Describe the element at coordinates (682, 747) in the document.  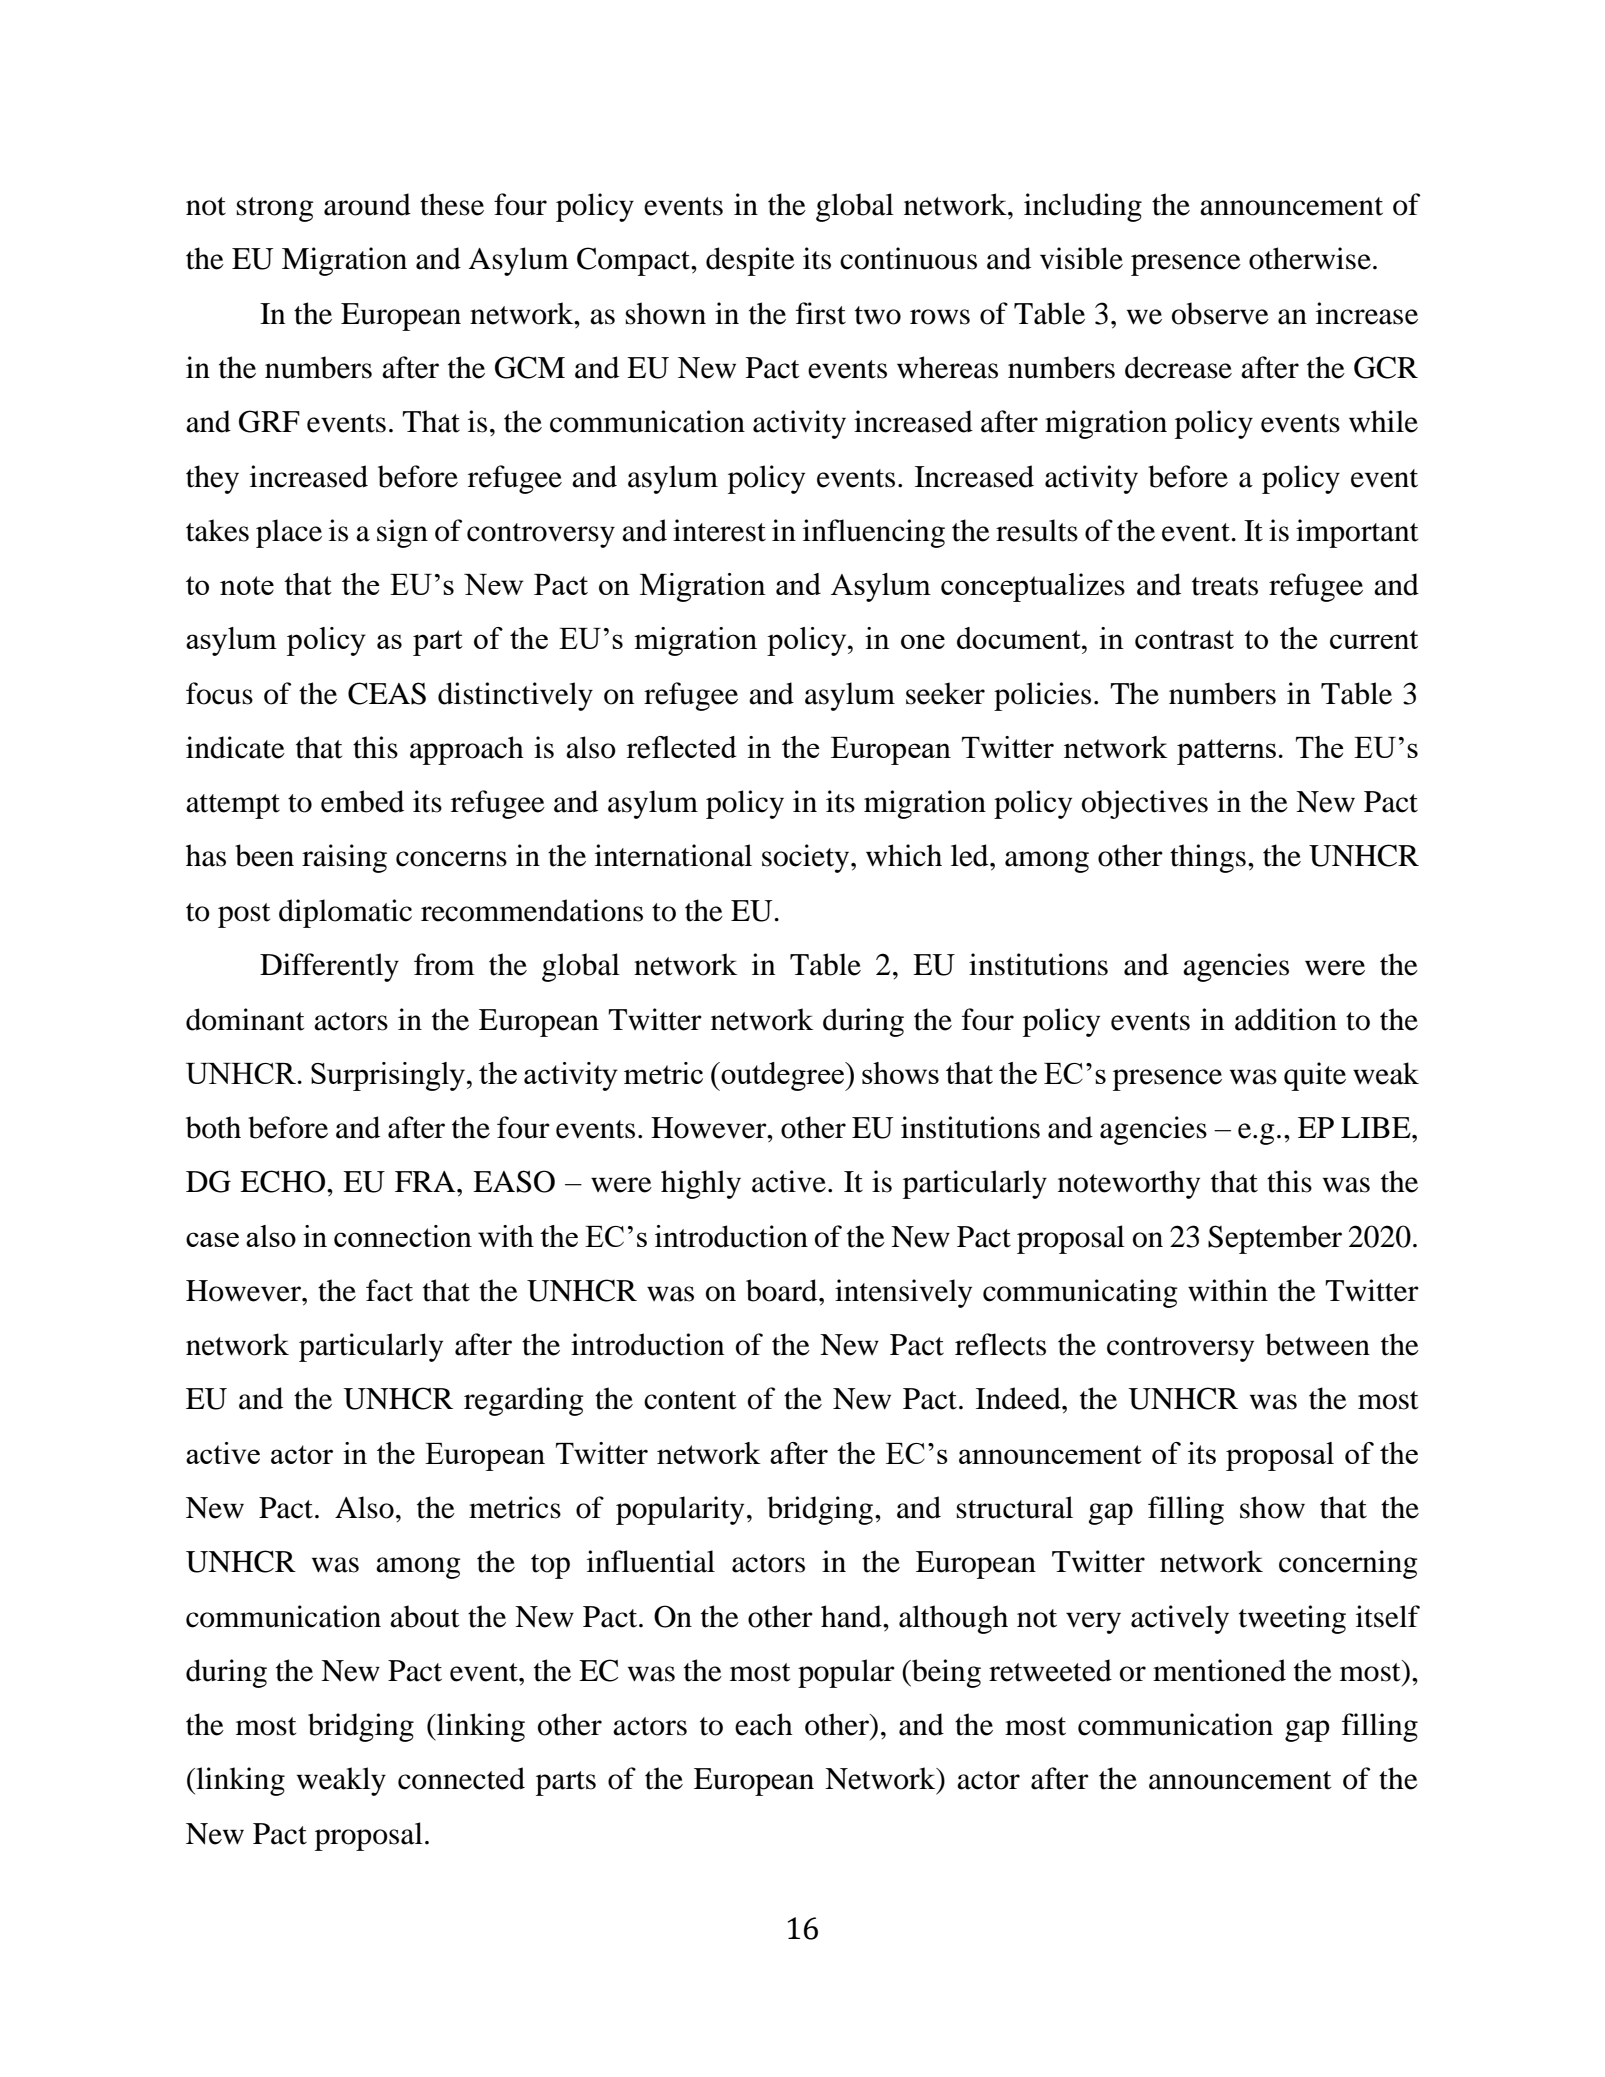
I see `reflected` at that location.
